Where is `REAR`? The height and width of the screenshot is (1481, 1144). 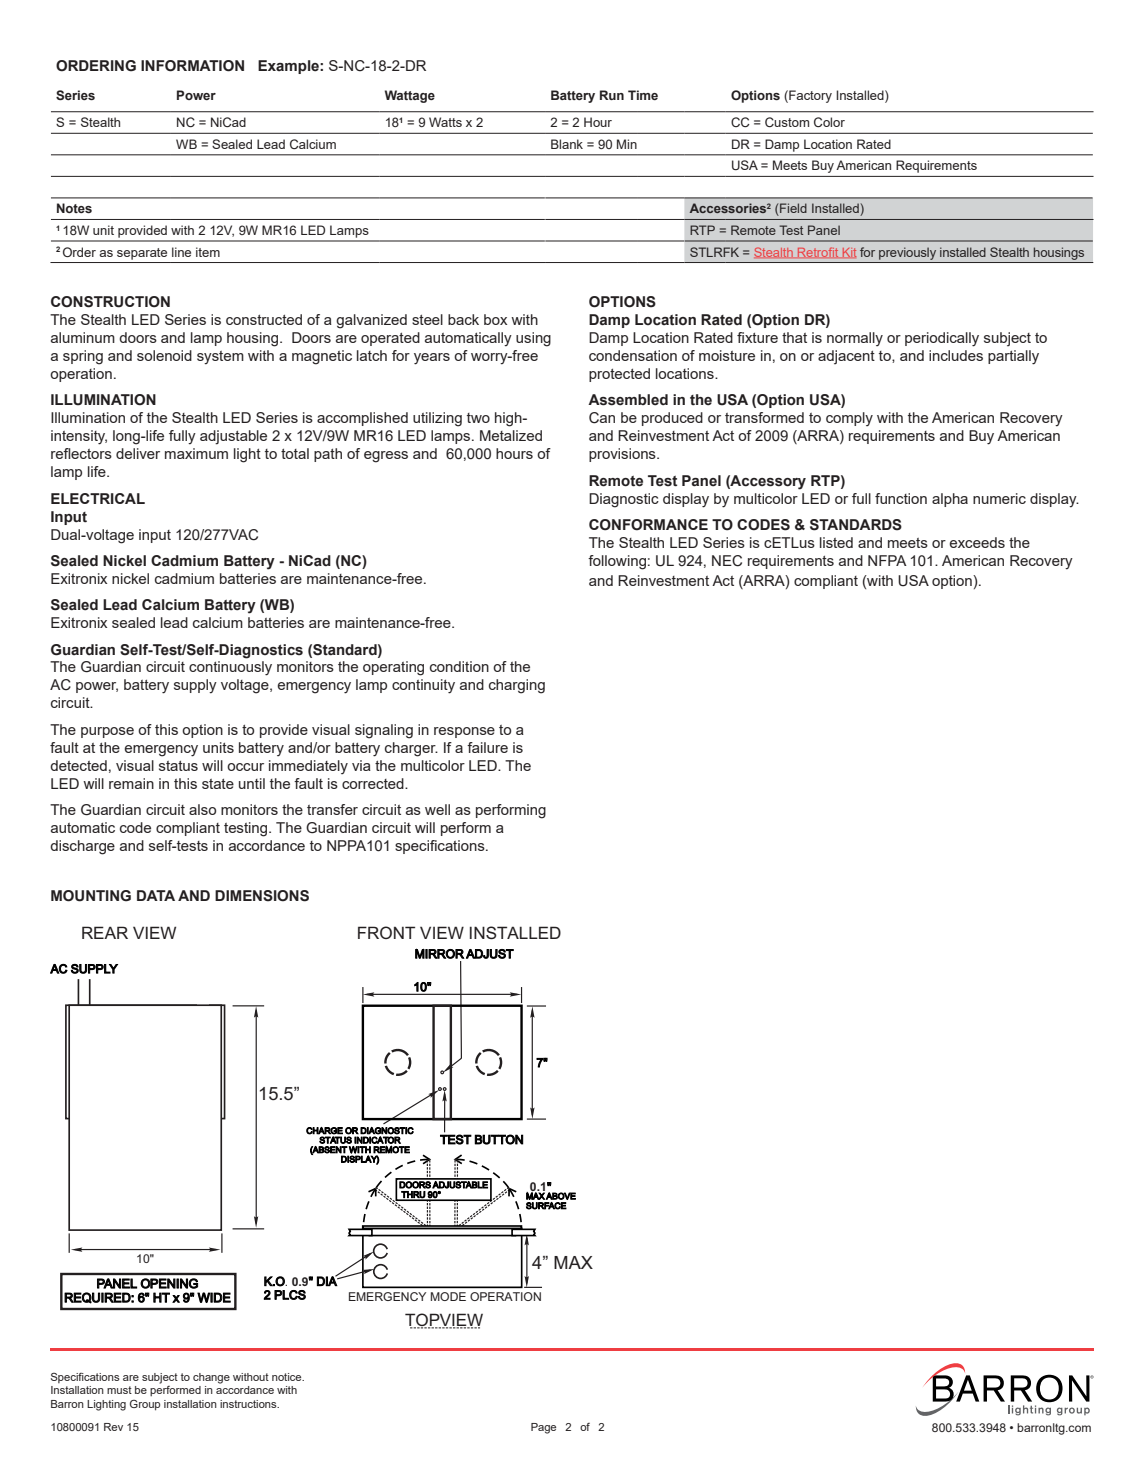 REAR is located at coordinates (105, 932).
